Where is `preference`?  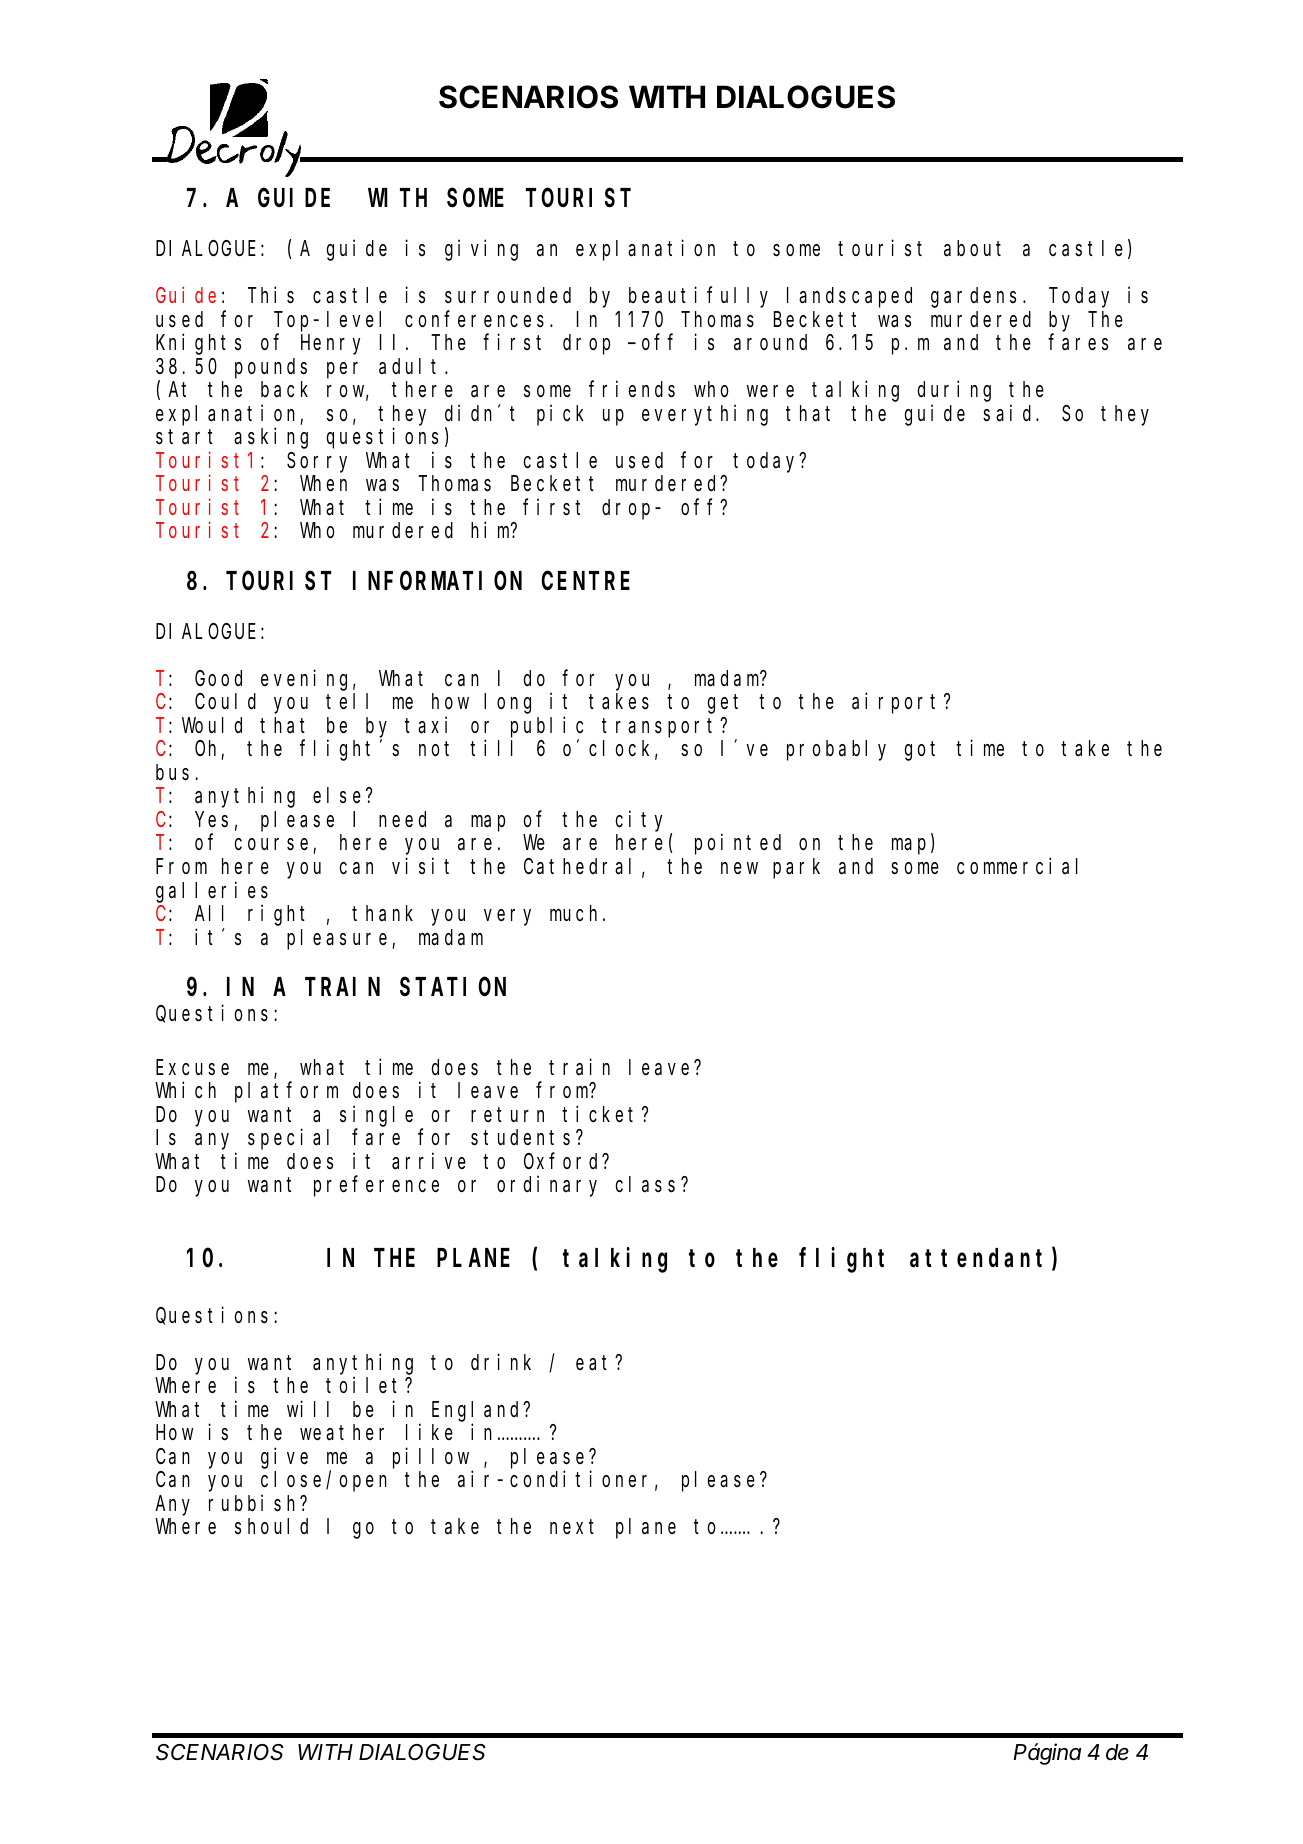
preference is located at coordinates (376, 1187).
